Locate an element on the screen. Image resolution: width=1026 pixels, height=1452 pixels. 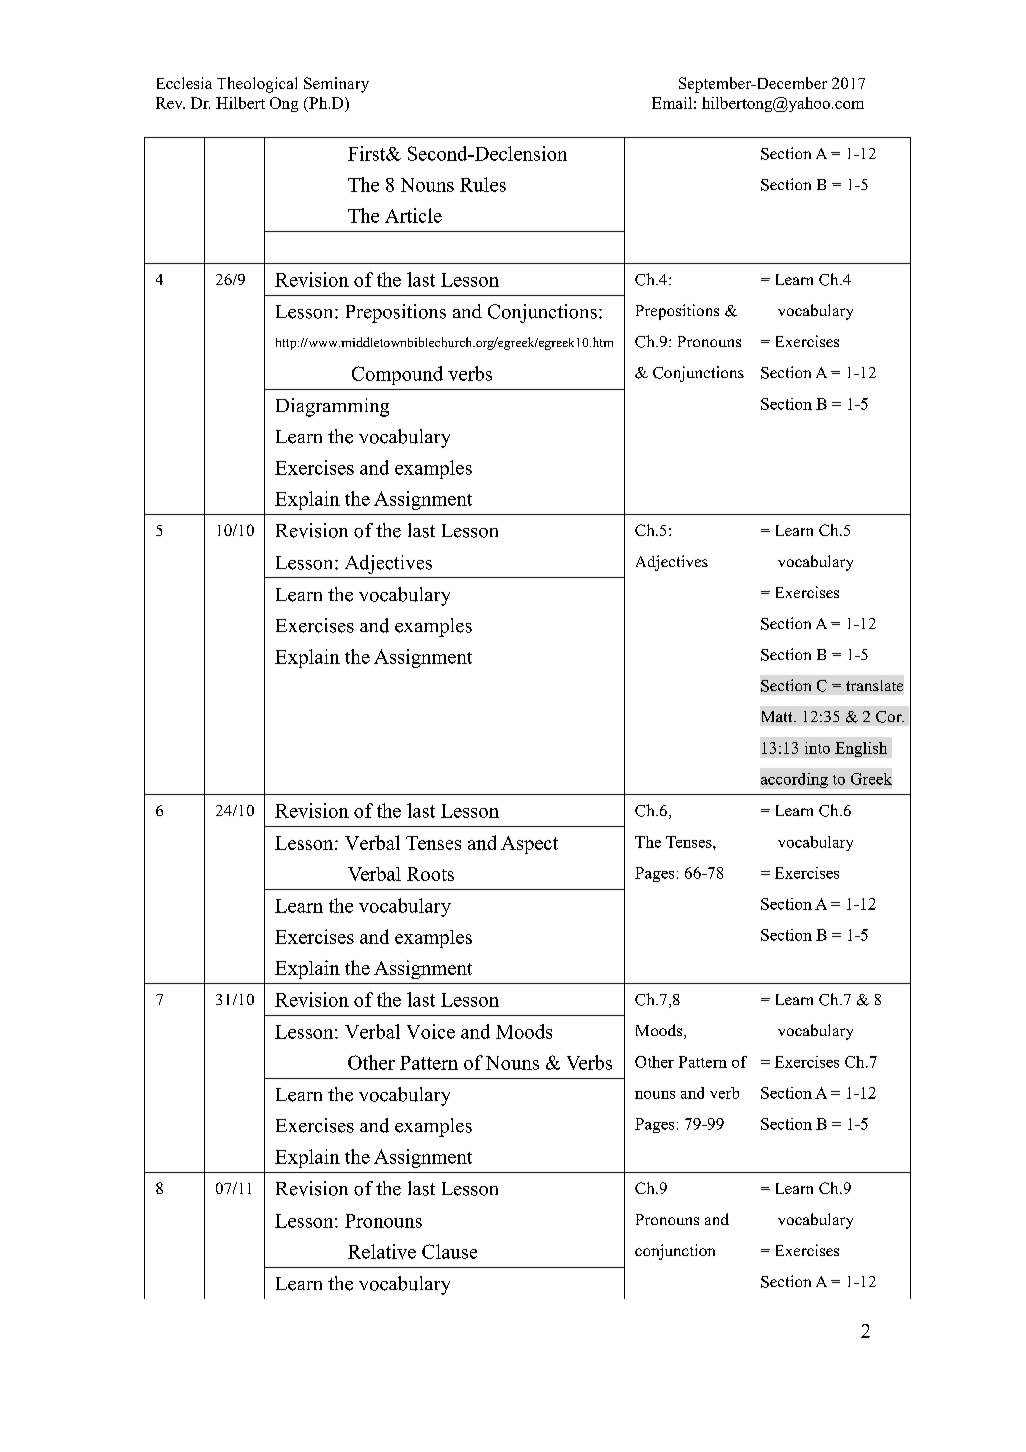
Matt is located at coordinates (778, 716).
